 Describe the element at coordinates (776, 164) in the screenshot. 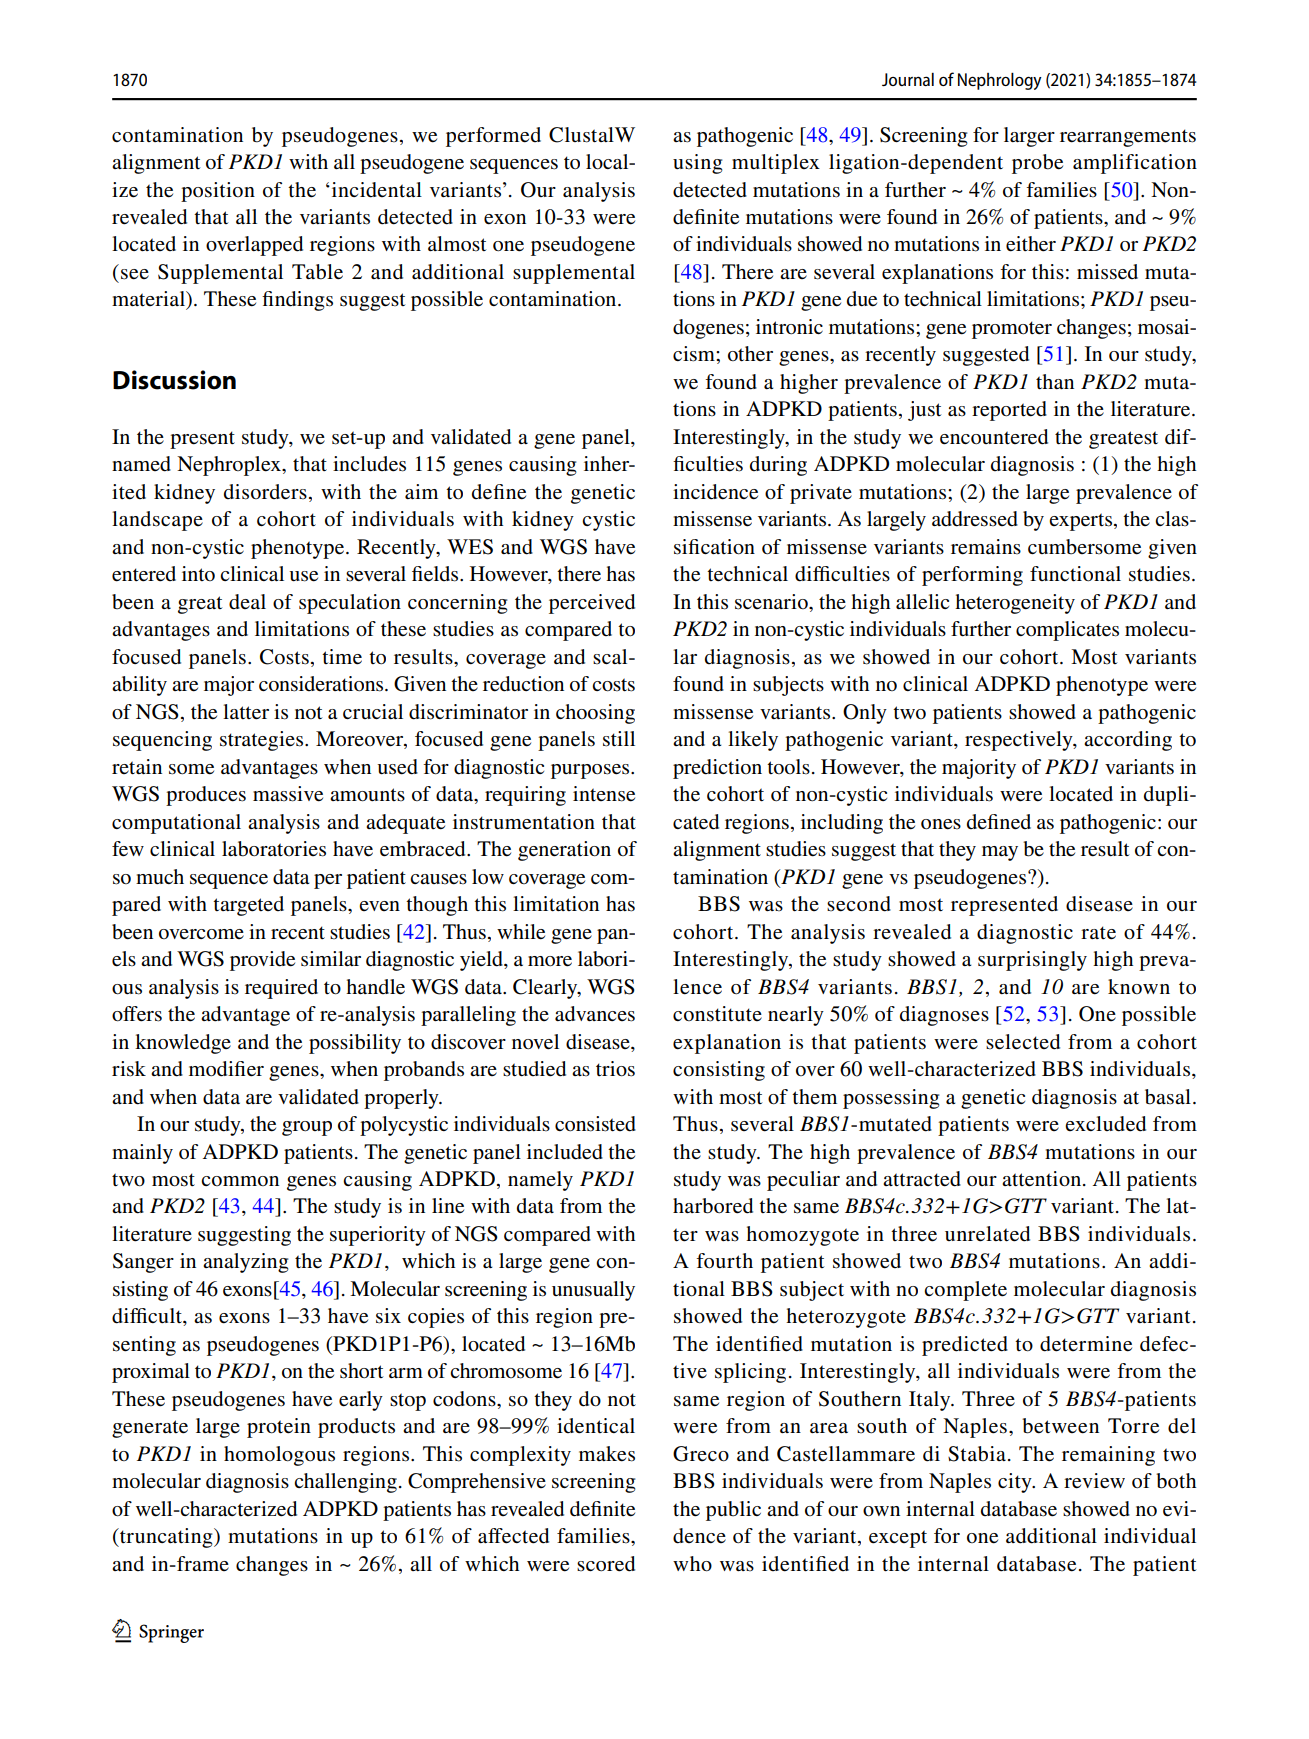

I see `multiplex` at that location.
